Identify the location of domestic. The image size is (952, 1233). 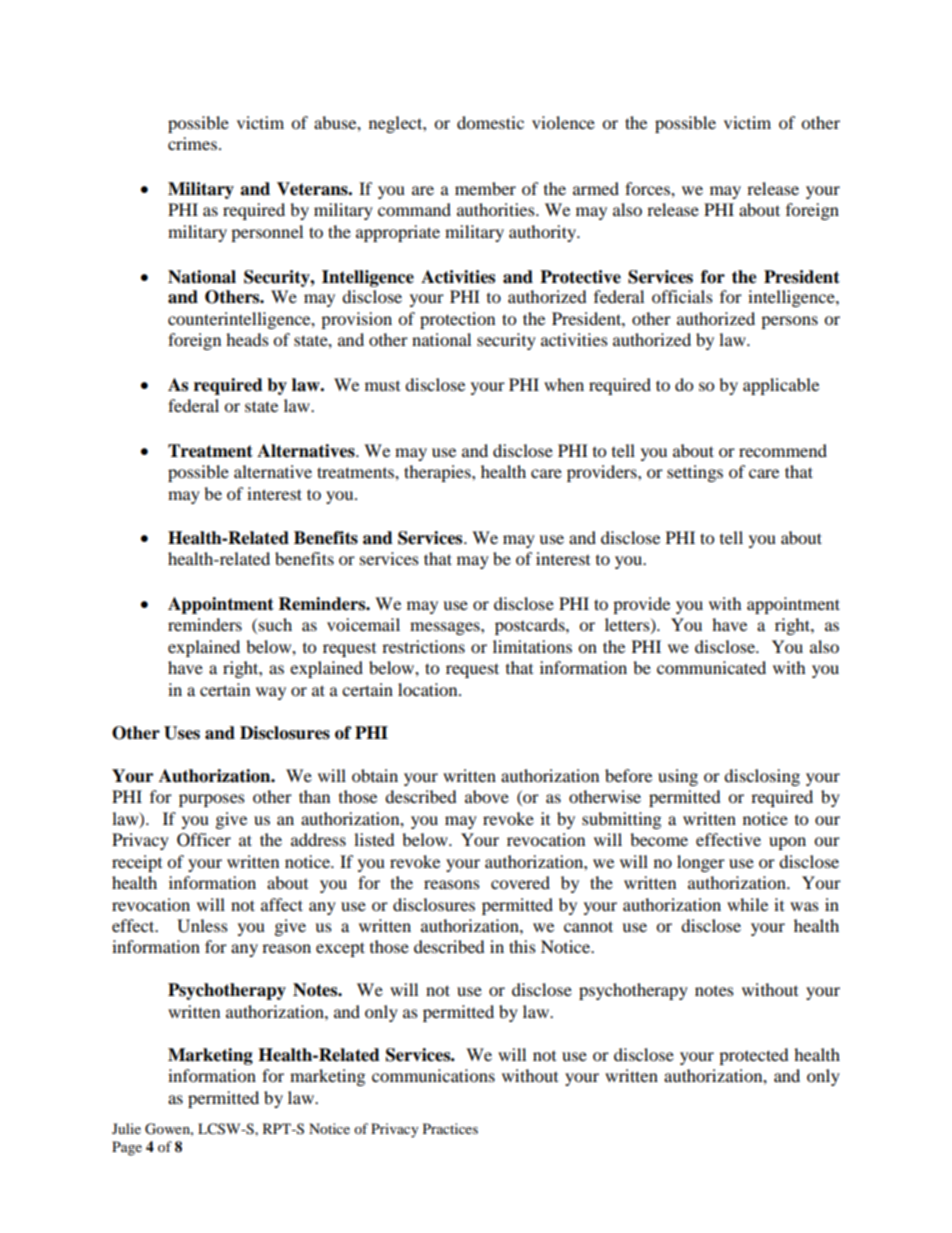
(490, 122).
